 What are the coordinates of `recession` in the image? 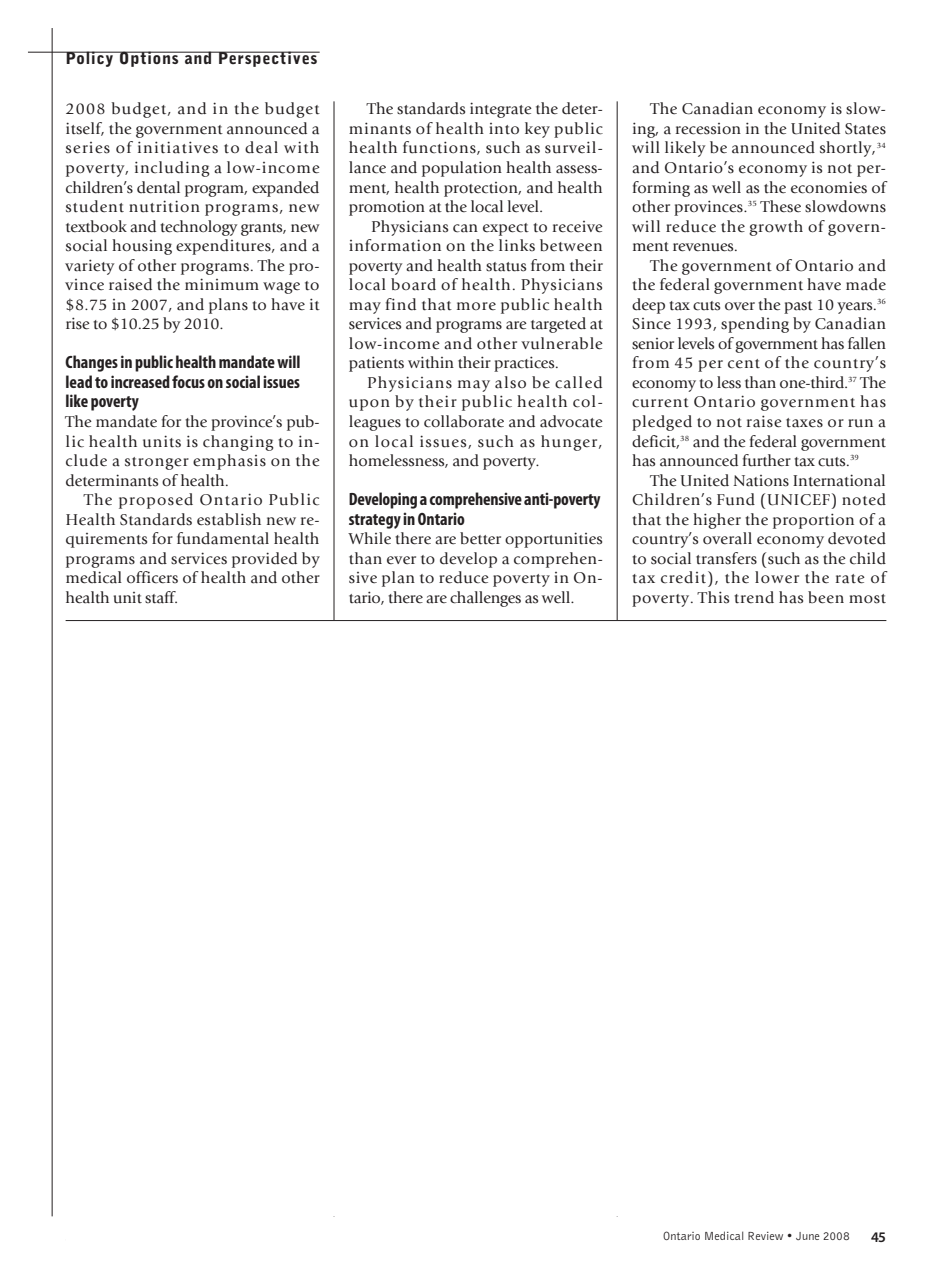 It's located at (708, 129).
